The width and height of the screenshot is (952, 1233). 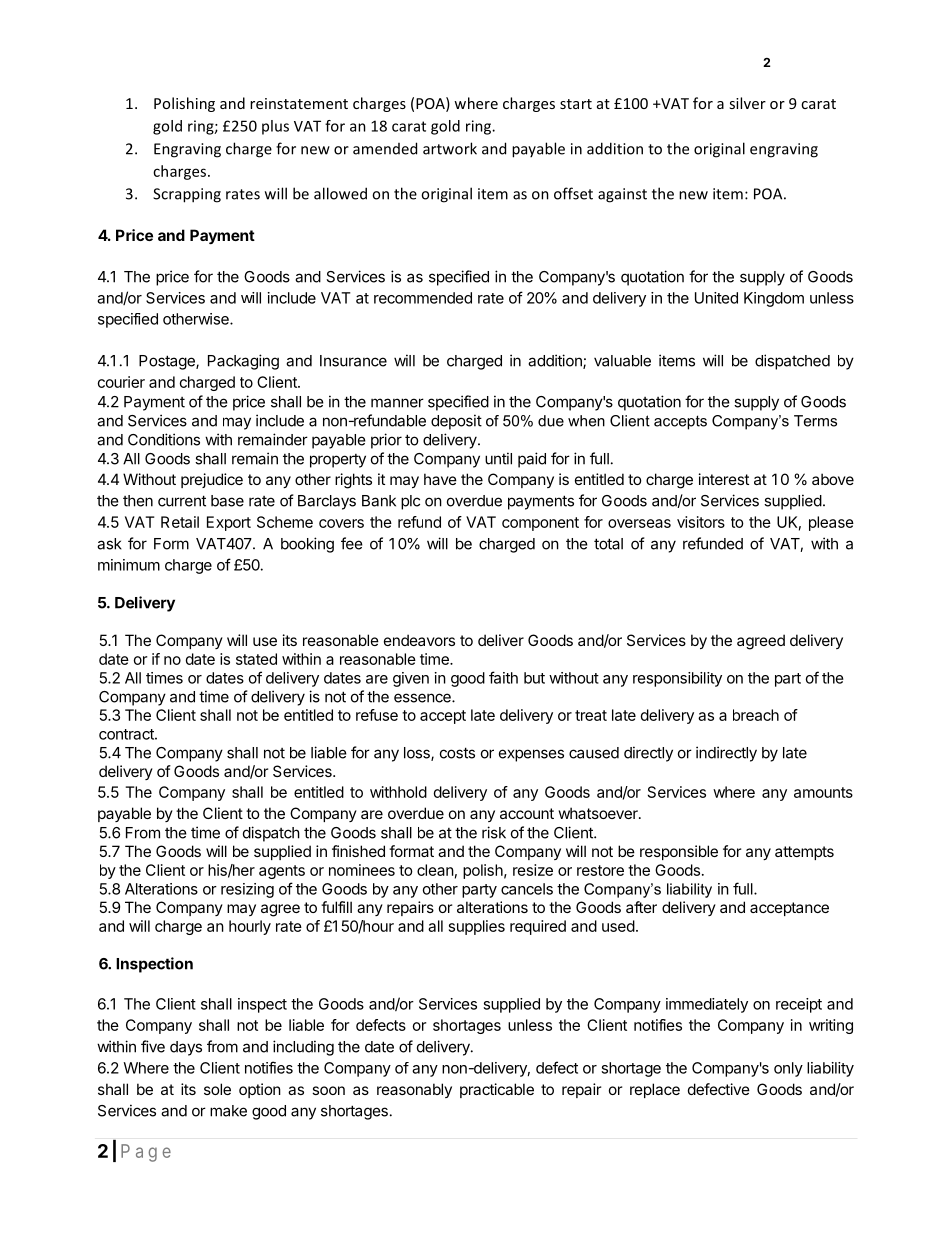 I want to click on faith, so click(x=503, y=677).
